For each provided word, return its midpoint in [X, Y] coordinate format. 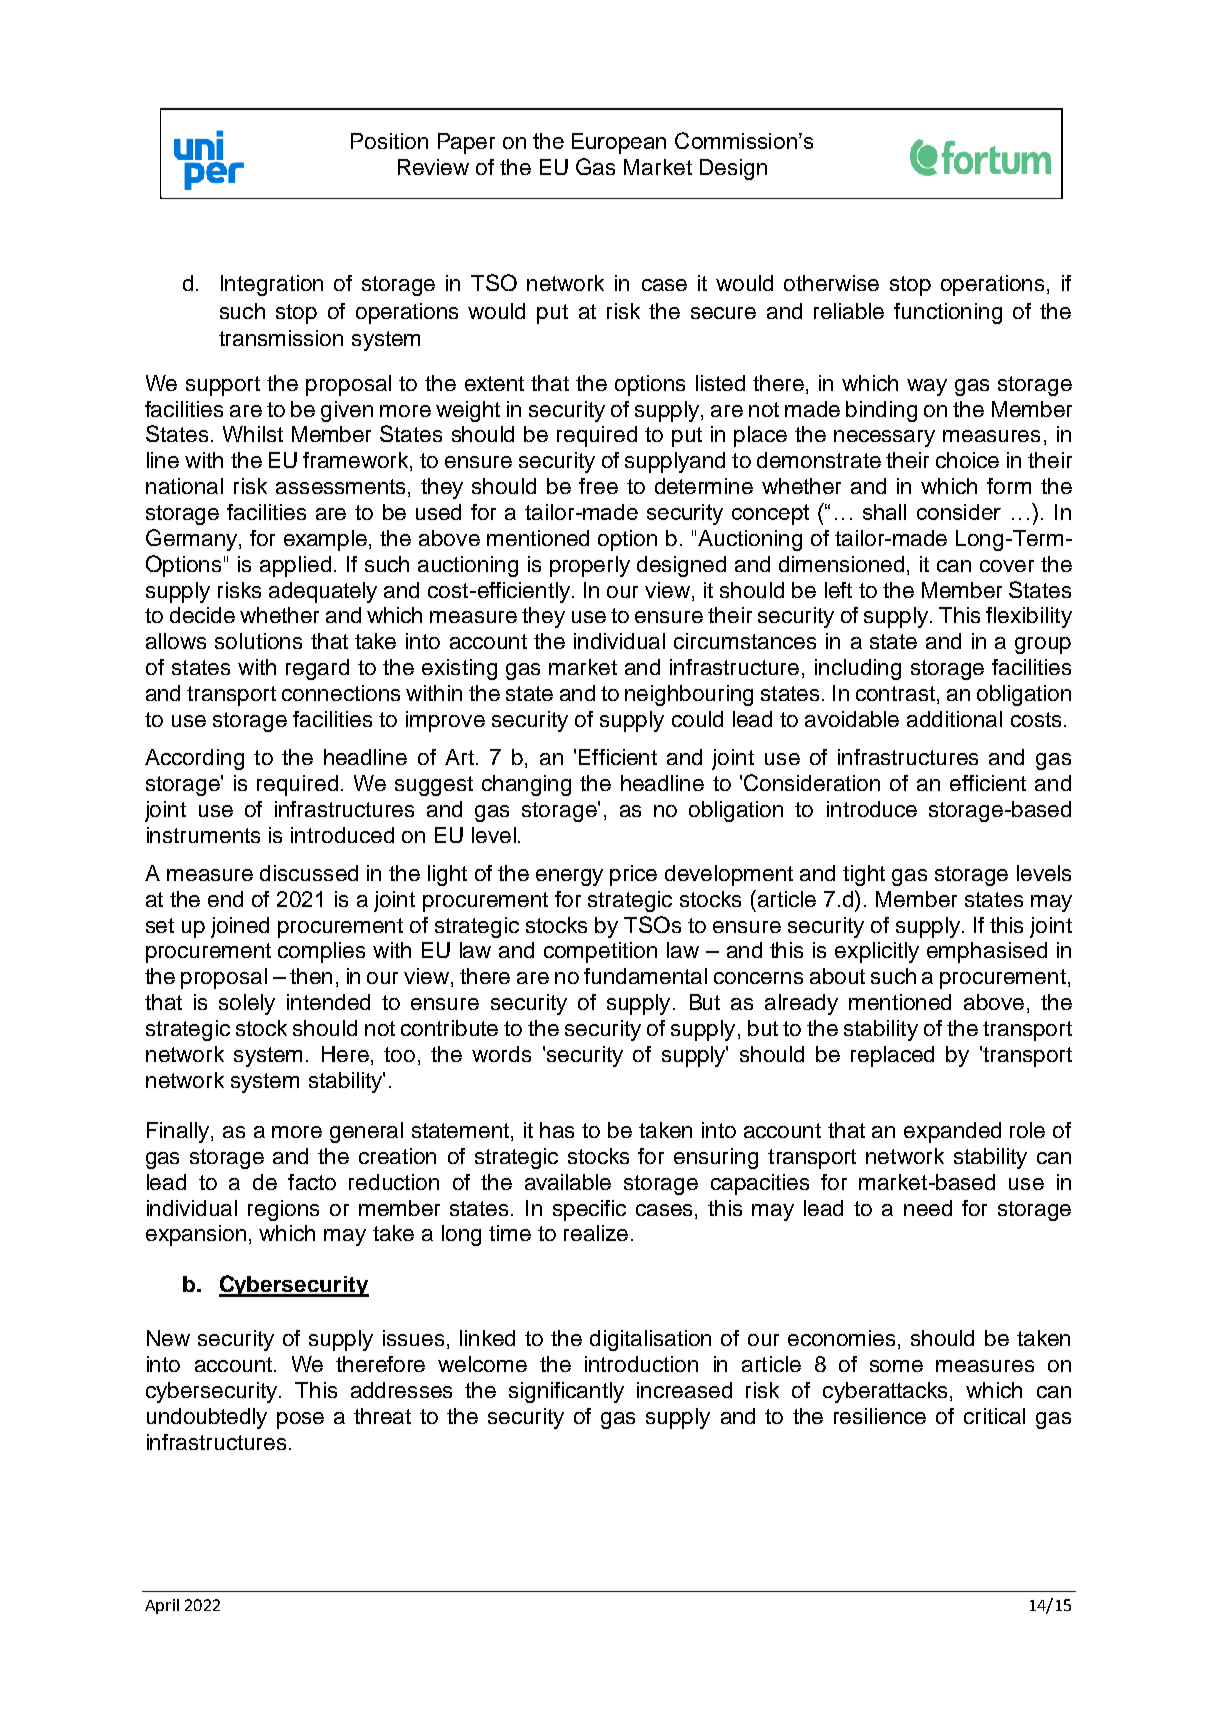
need [928, 1208]
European [619, 143]
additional [954, 719]
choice [967, 460]
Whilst [253, 434]
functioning [948, 313]
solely [247, 1004]
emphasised [987, 952]
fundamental [645, 976]
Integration [272, 285]
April [162, 1606]
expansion [196, 1235]
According [194, 759]
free [598, 486]
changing [526, 785]
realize [596, 1233]
